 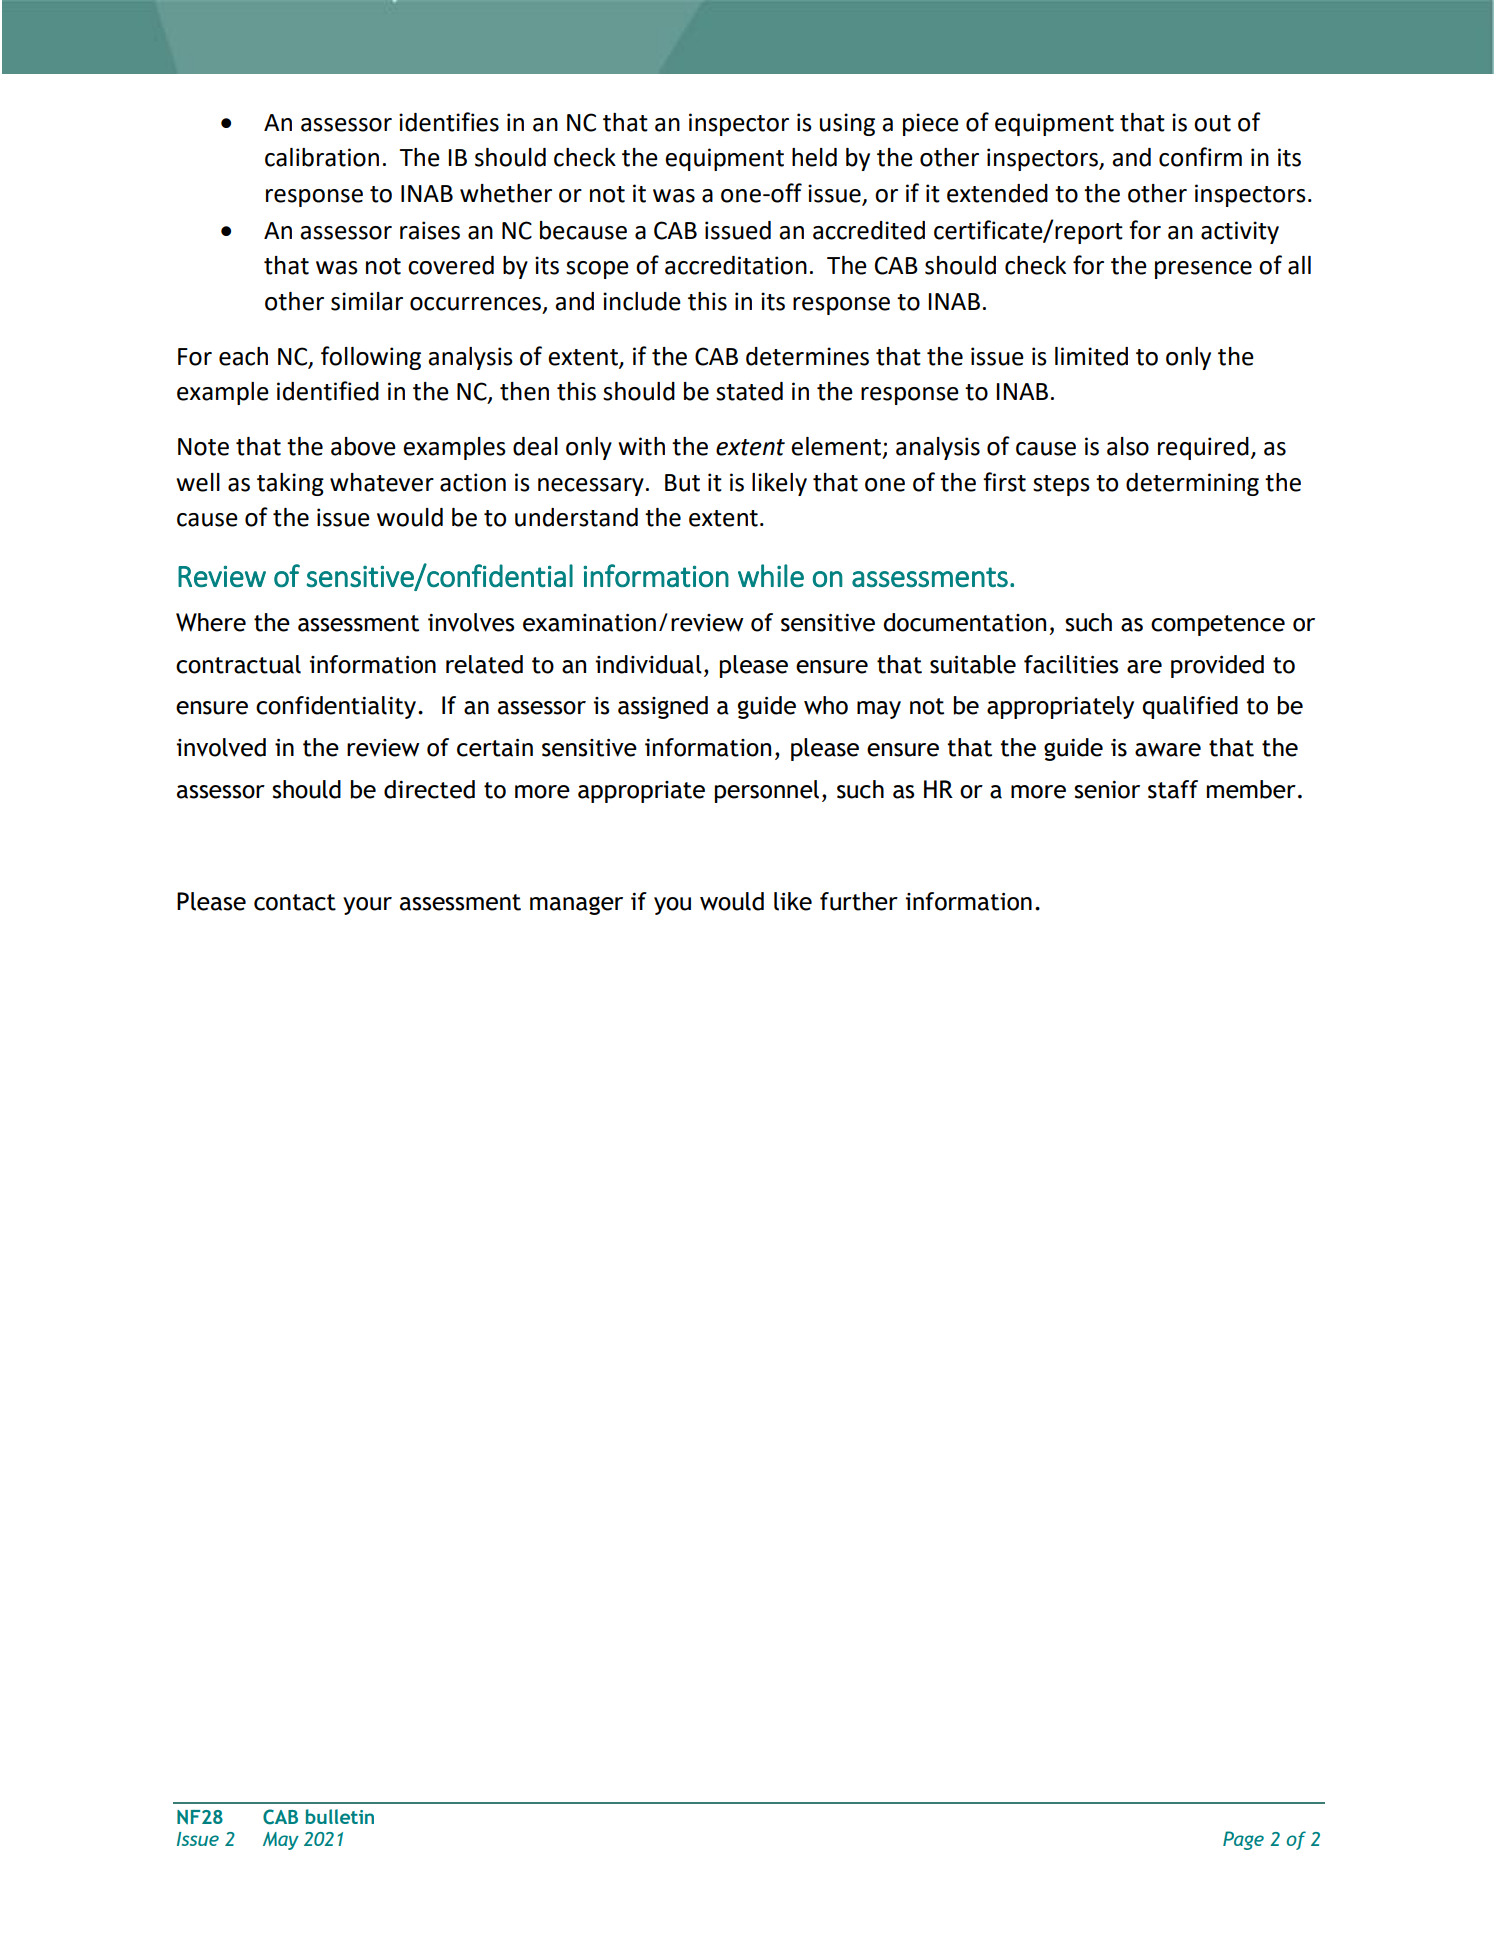 I want to click on confirm, so click(x=1200, y=157).
